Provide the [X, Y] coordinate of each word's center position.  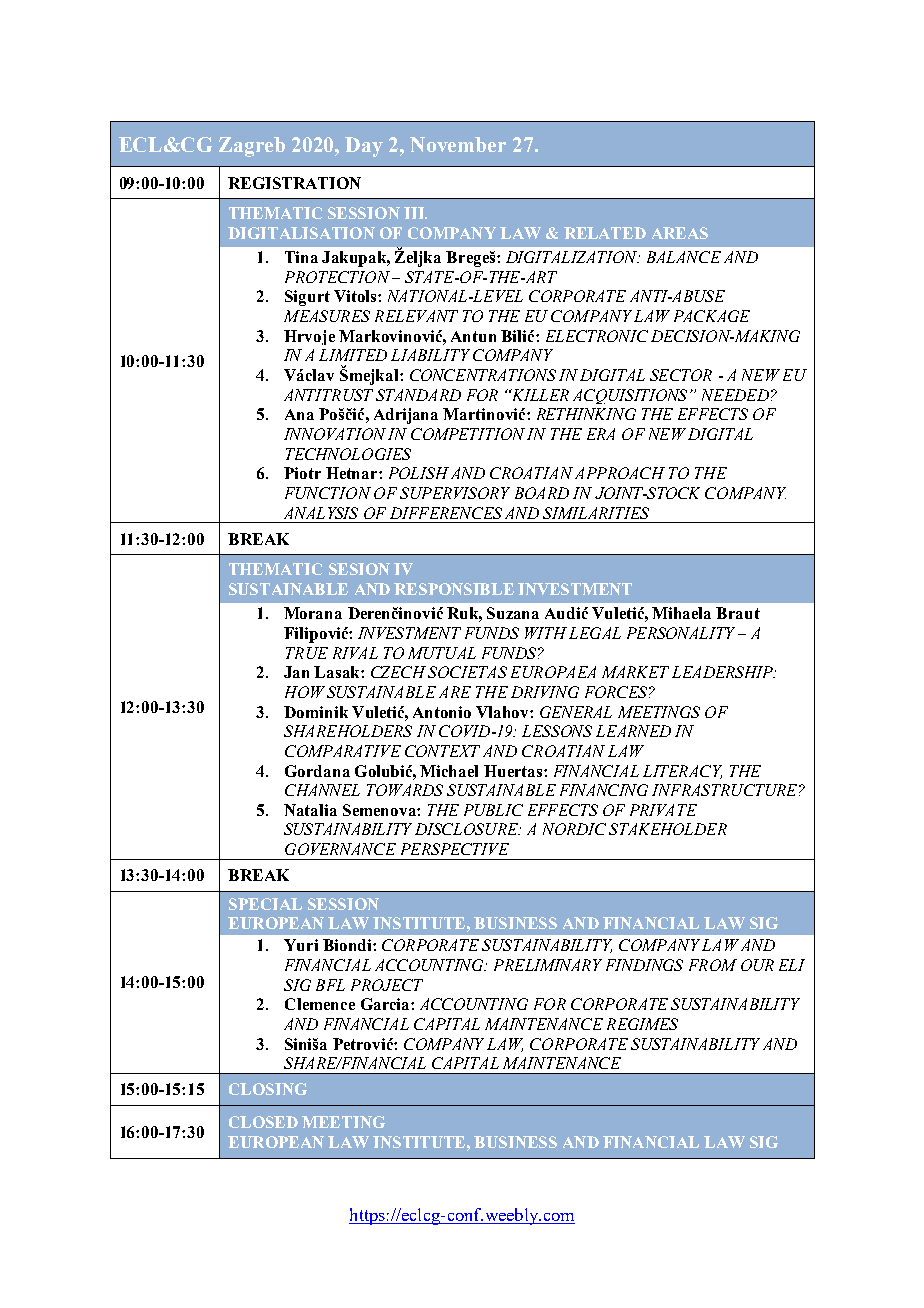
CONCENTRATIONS [483, 375]
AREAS [680, 233]
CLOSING [268, 1089]
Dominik [316, 712]
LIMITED [353, 355]
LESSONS [557, 731]
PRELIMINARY [548, 965]
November [458, 144]
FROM [713, 965]
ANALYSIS [321, 513]
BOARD [542, 493]
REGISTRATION [294, 183]
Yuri [301, 945]
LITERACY [682, 772]
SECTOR [681, 375]
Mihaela [681, 613]
